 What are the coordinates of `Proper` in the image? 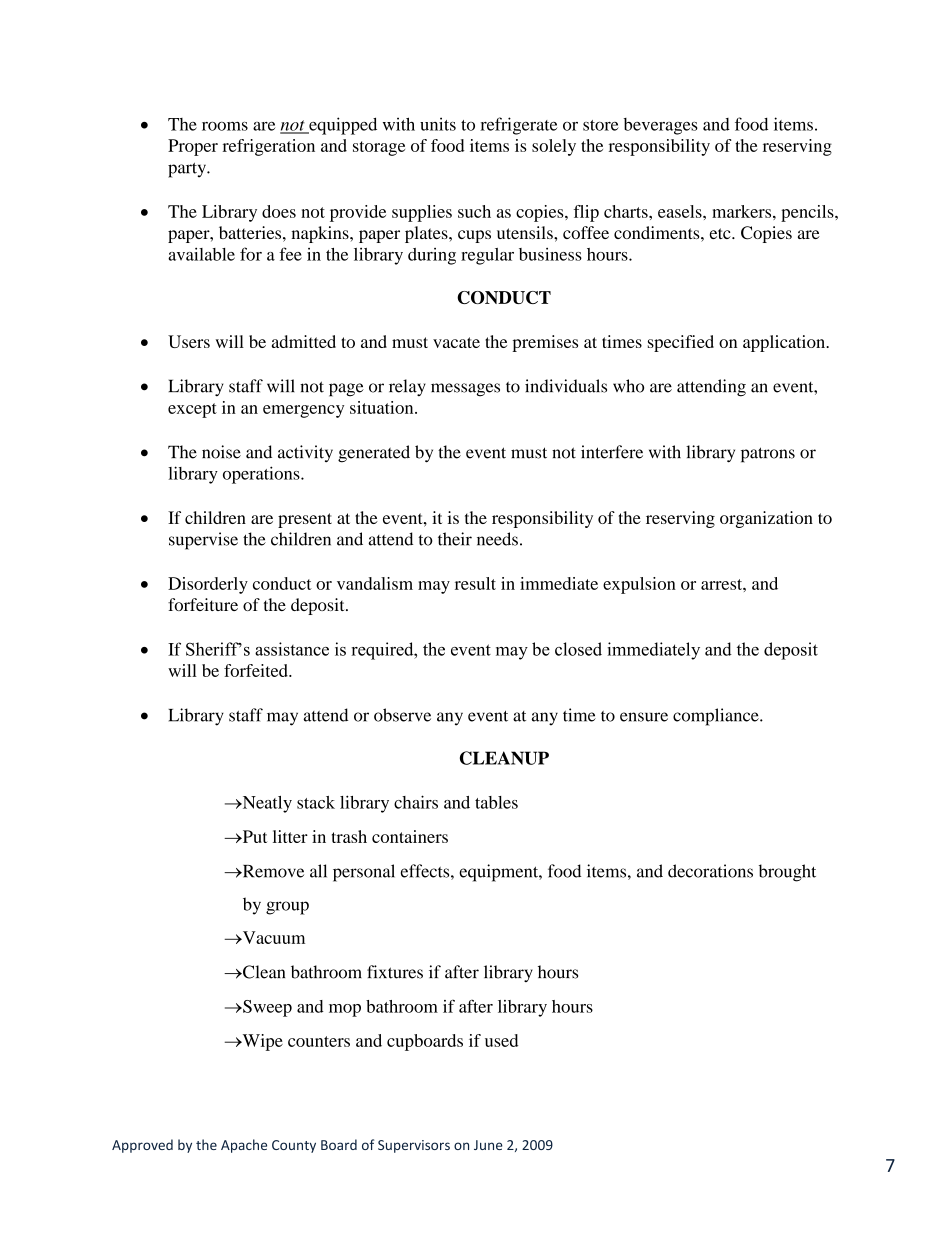 It's located at (193, 147).
